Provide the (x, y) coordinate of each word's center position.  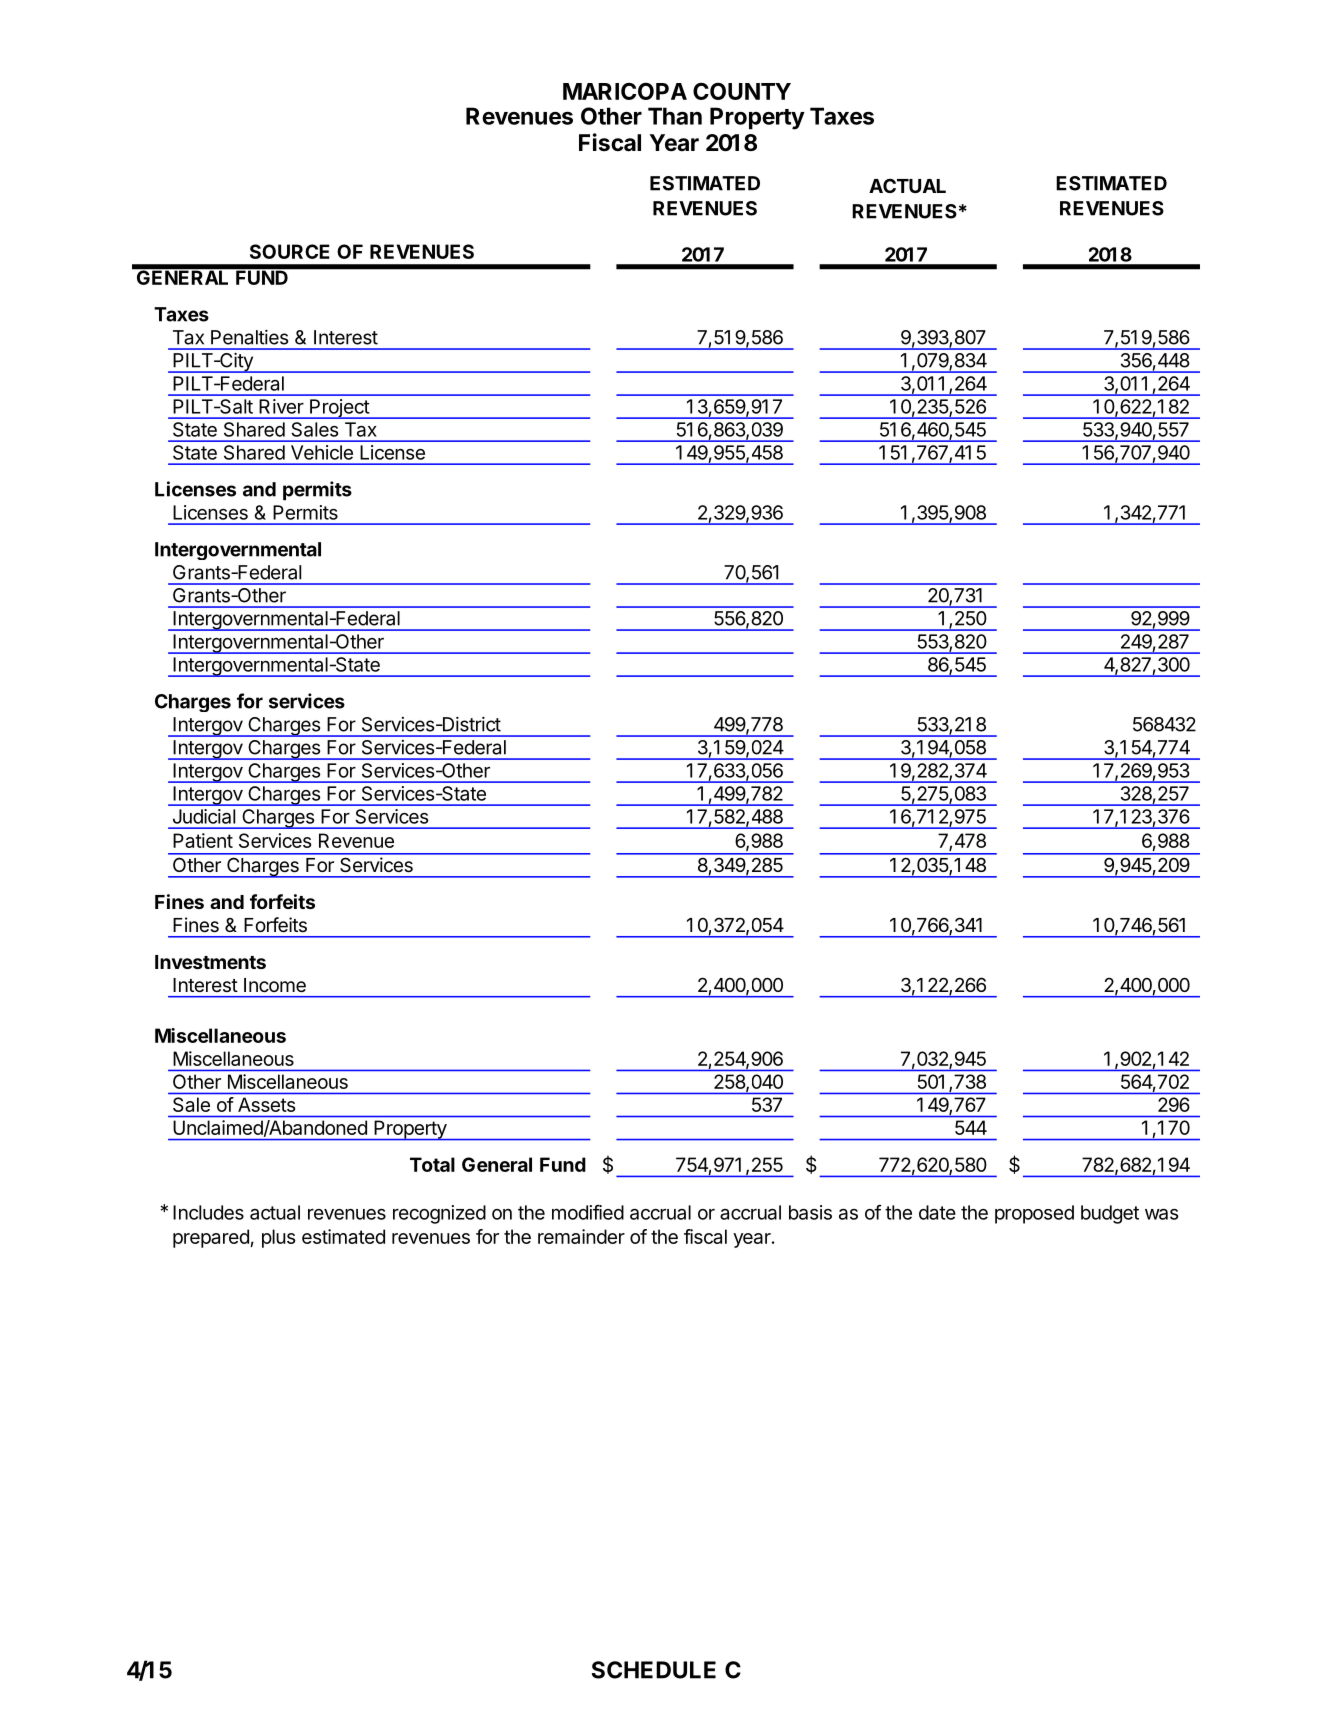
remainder (581, 1236)
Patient (203, 840)
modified (588, 1212)
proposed (1034, 1214)
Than (675, 116)
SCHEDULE (654, 1670)
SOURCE (290, 251)
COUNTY (742, 91)
